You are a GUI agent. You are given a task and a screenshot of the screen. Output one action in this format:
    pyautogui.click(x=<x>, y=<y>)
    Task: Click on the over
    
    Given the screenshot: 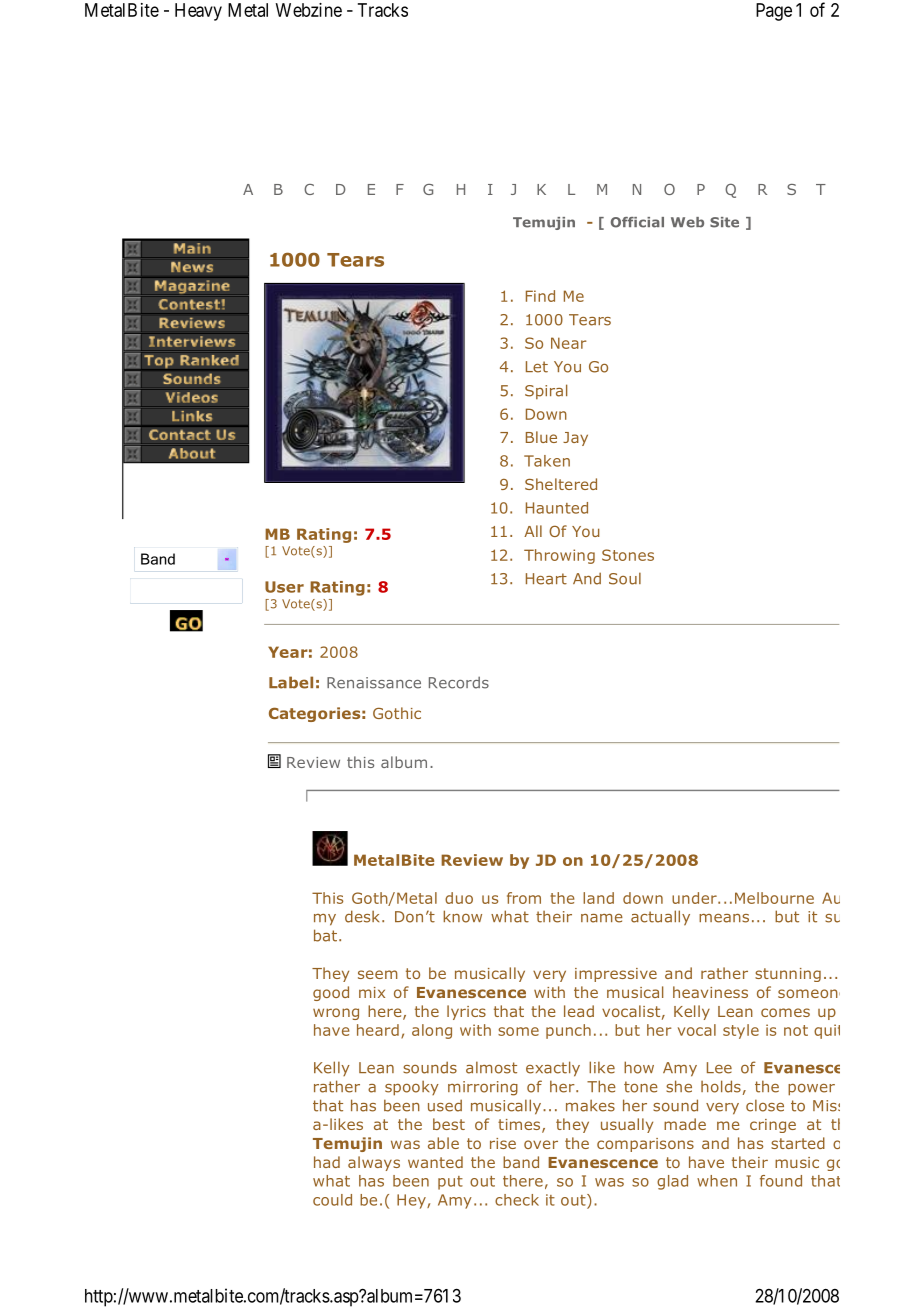 What is the action you would take?
    pyautogui.click(x=541, y=1144)
